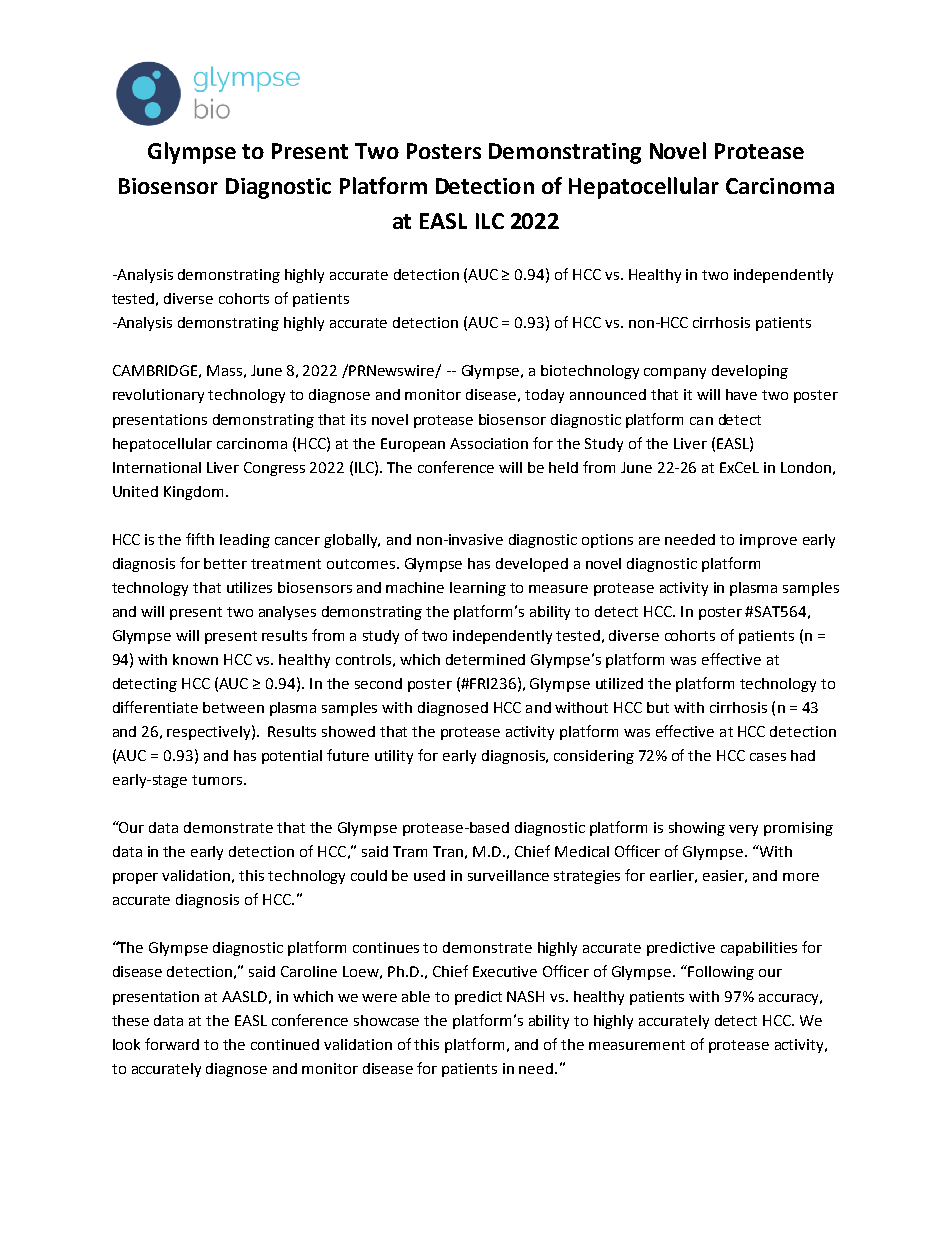  What do you see at coordinates (485, 659) in the screenshot?
I see `determined` at bounding box center [485, 659].
